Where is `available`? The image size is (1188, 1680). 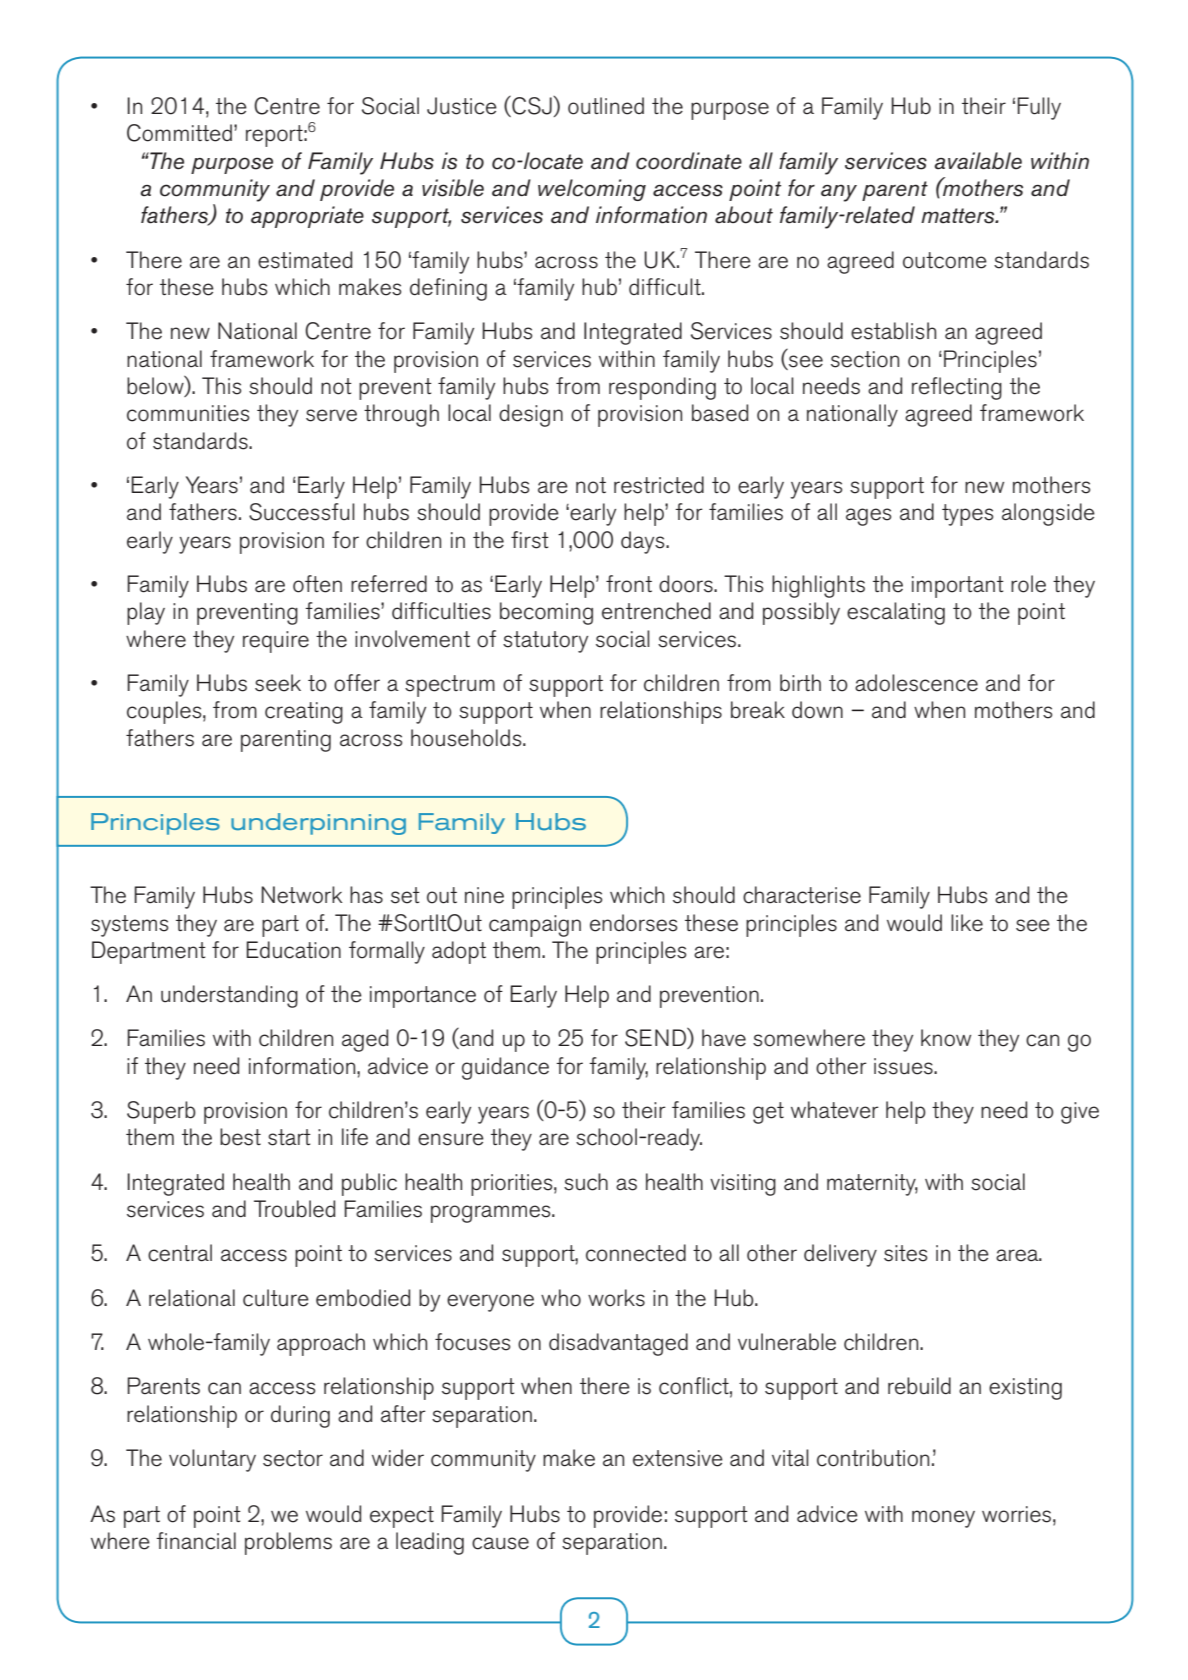
available is located at coordinates (978, 161).
